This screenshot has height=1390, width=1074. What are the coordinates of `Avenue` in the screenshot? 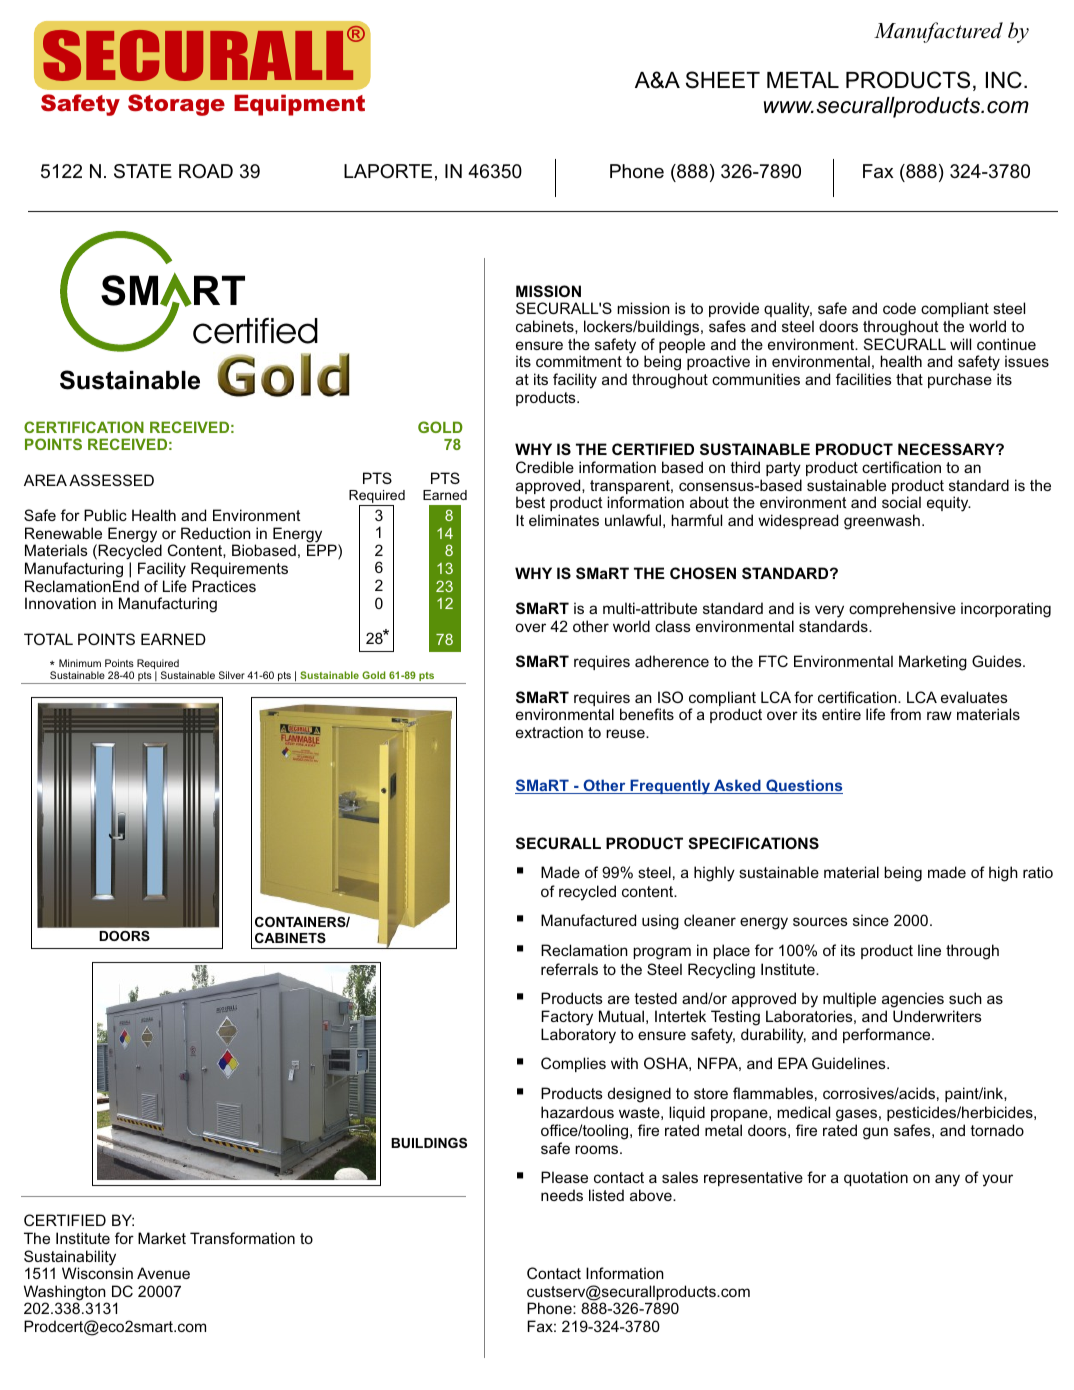 It's located at (163, 1273).
